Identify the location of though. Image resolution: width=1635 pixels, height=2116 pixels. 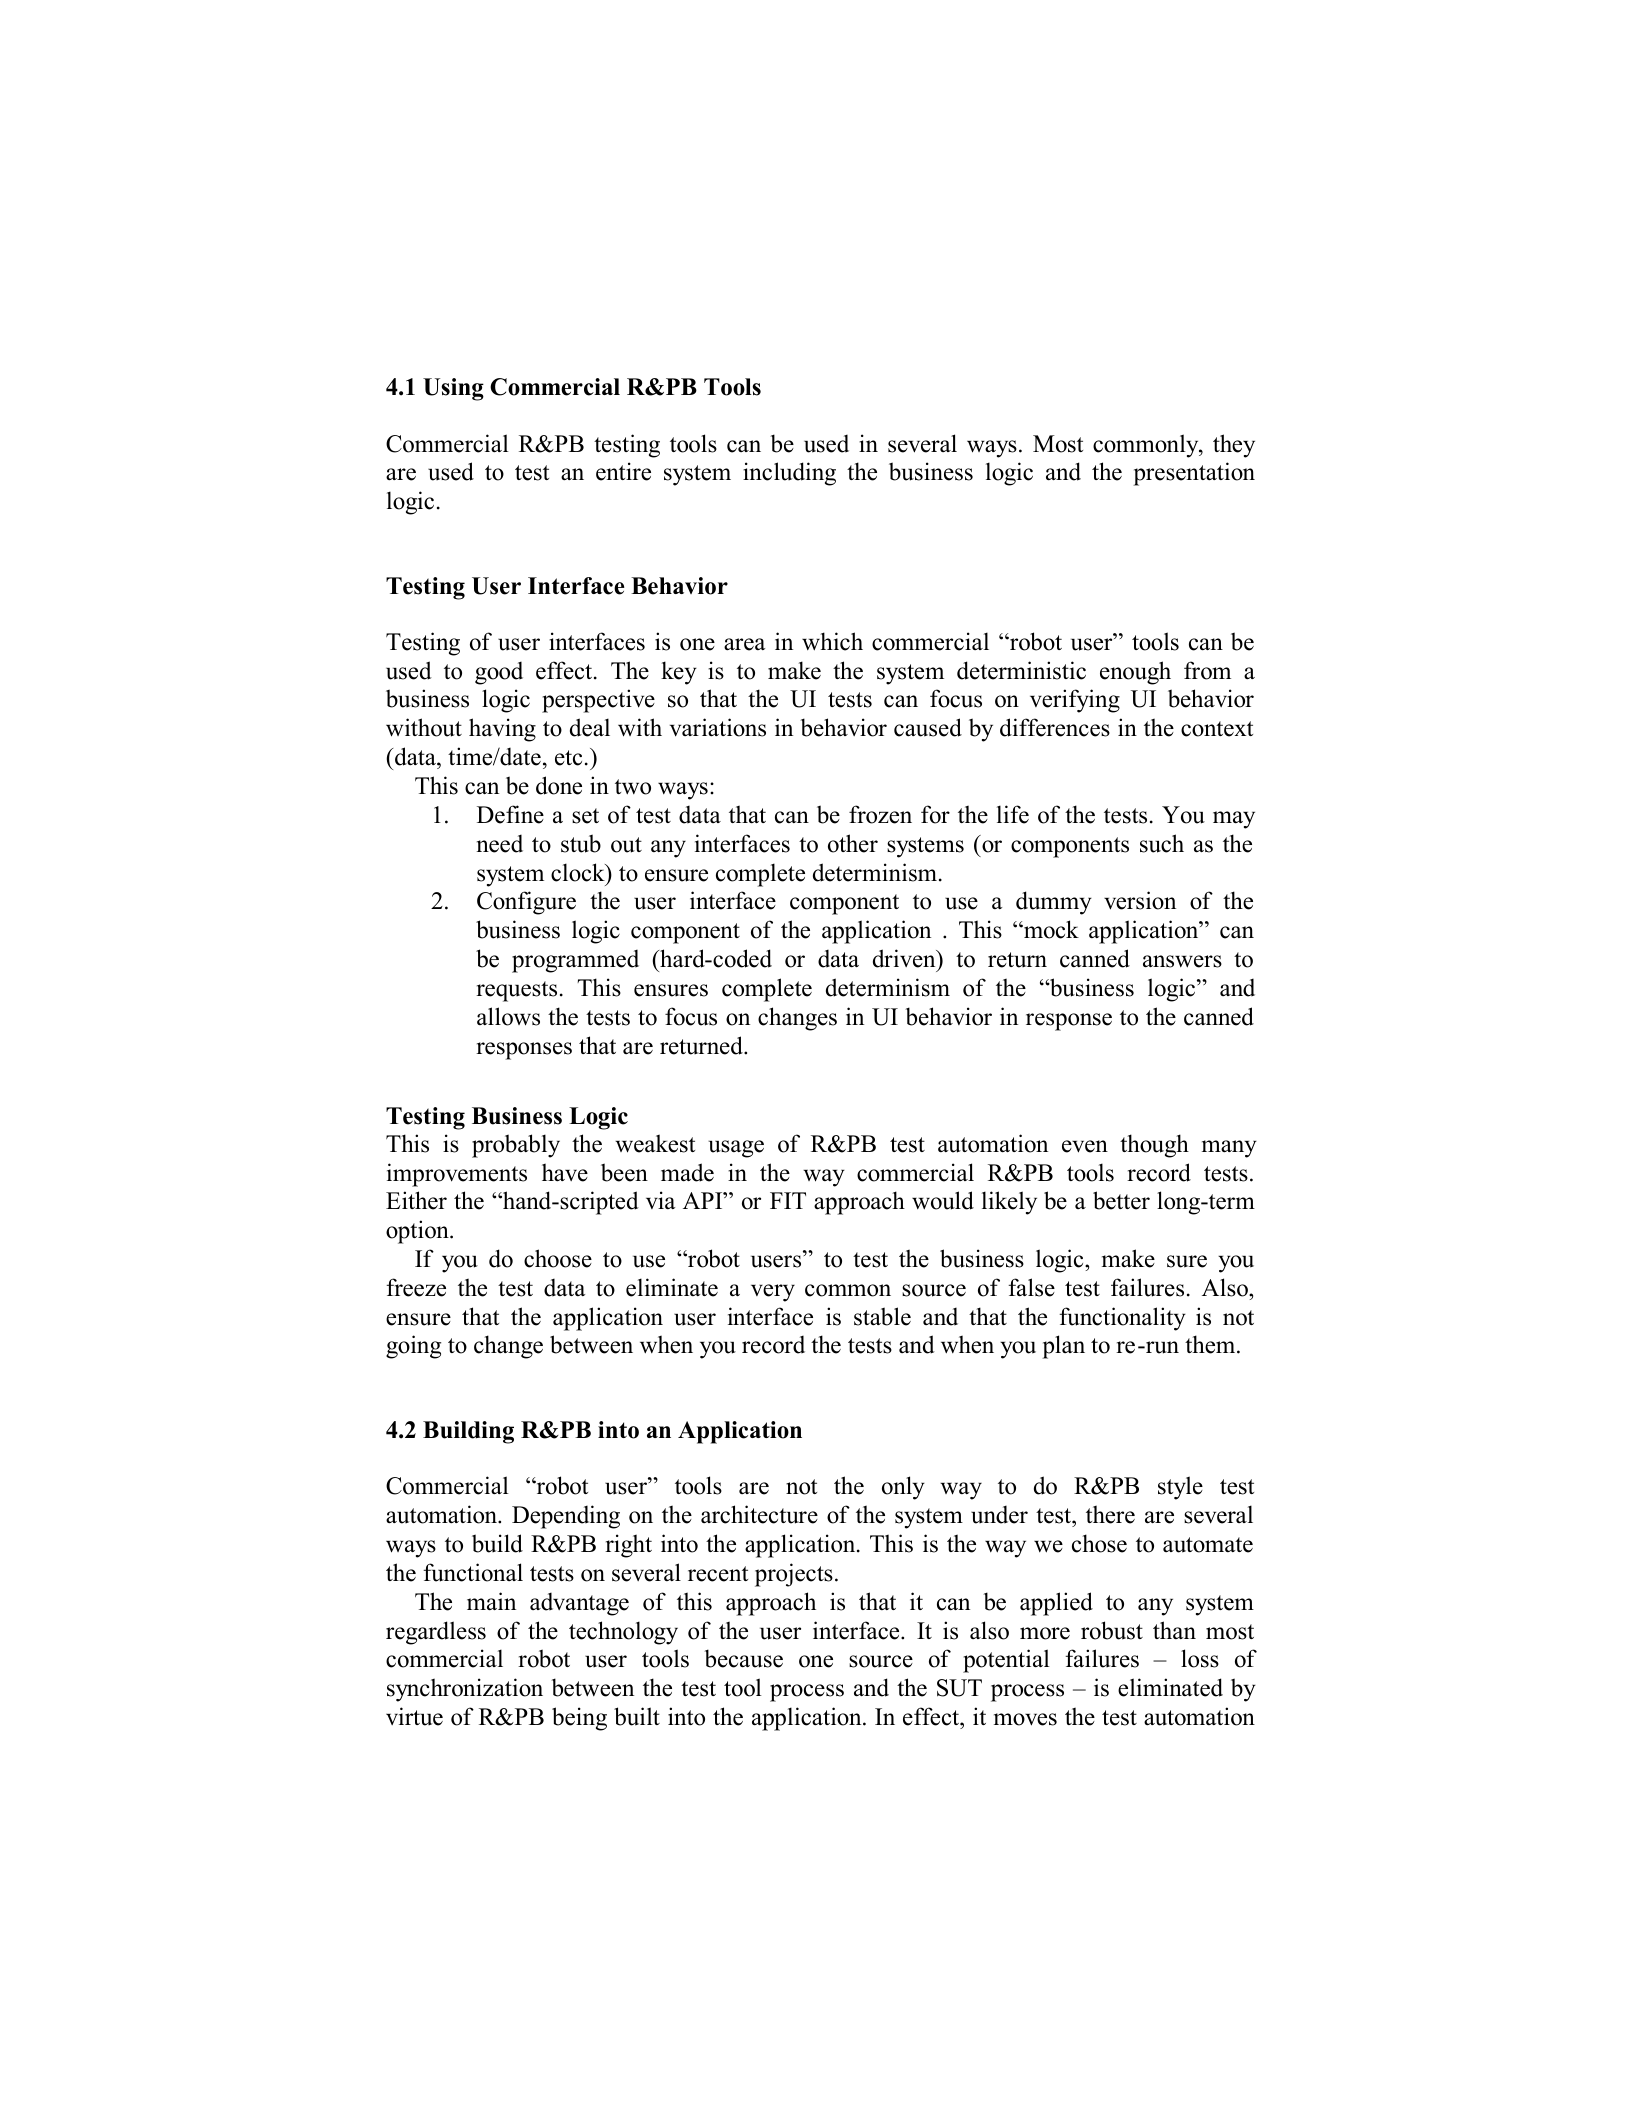
(1154, 1146).
